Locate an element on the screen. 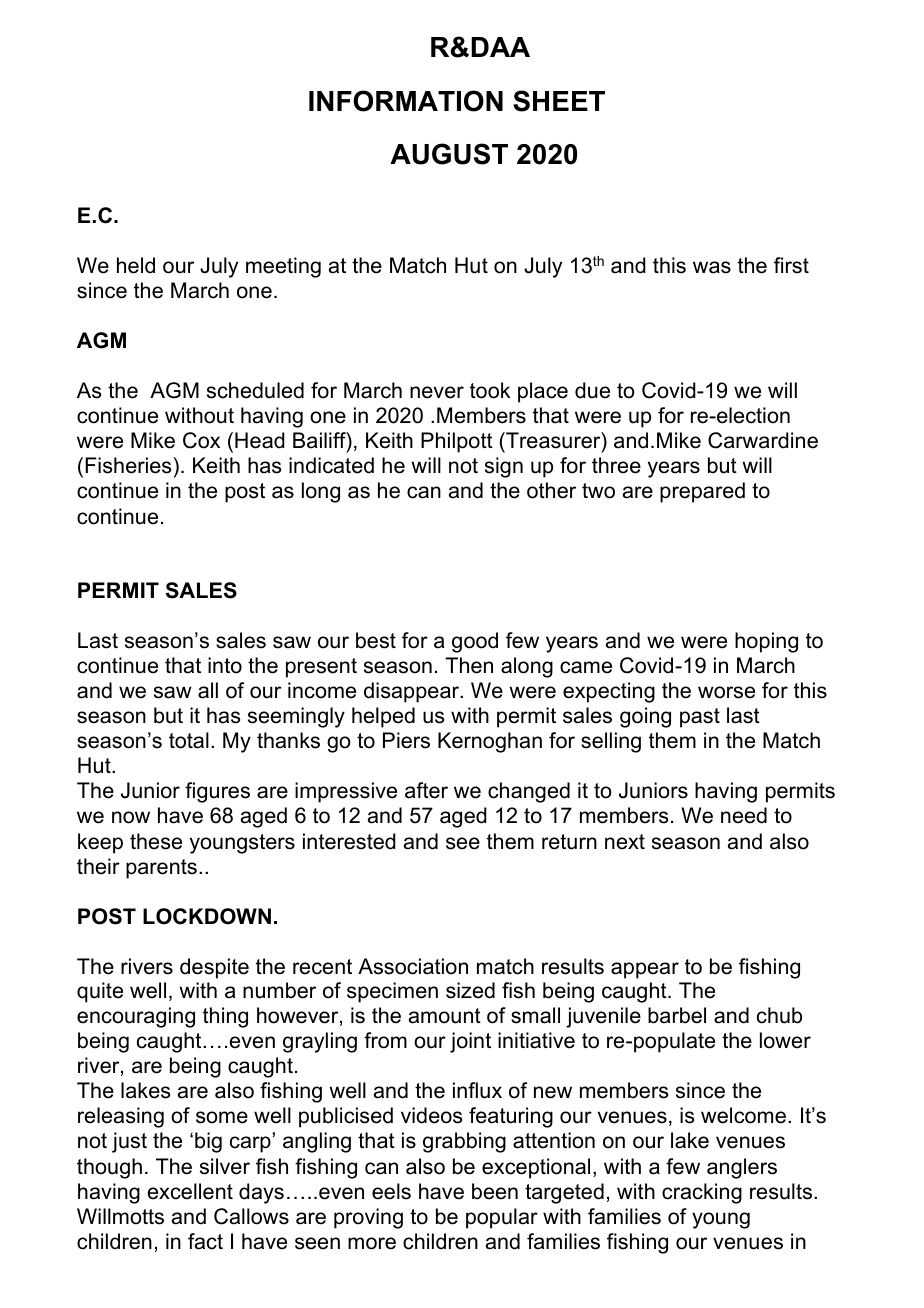 The height and width of the screenshot is (1308, 924). prepared is located at coordinates (702, 492).
